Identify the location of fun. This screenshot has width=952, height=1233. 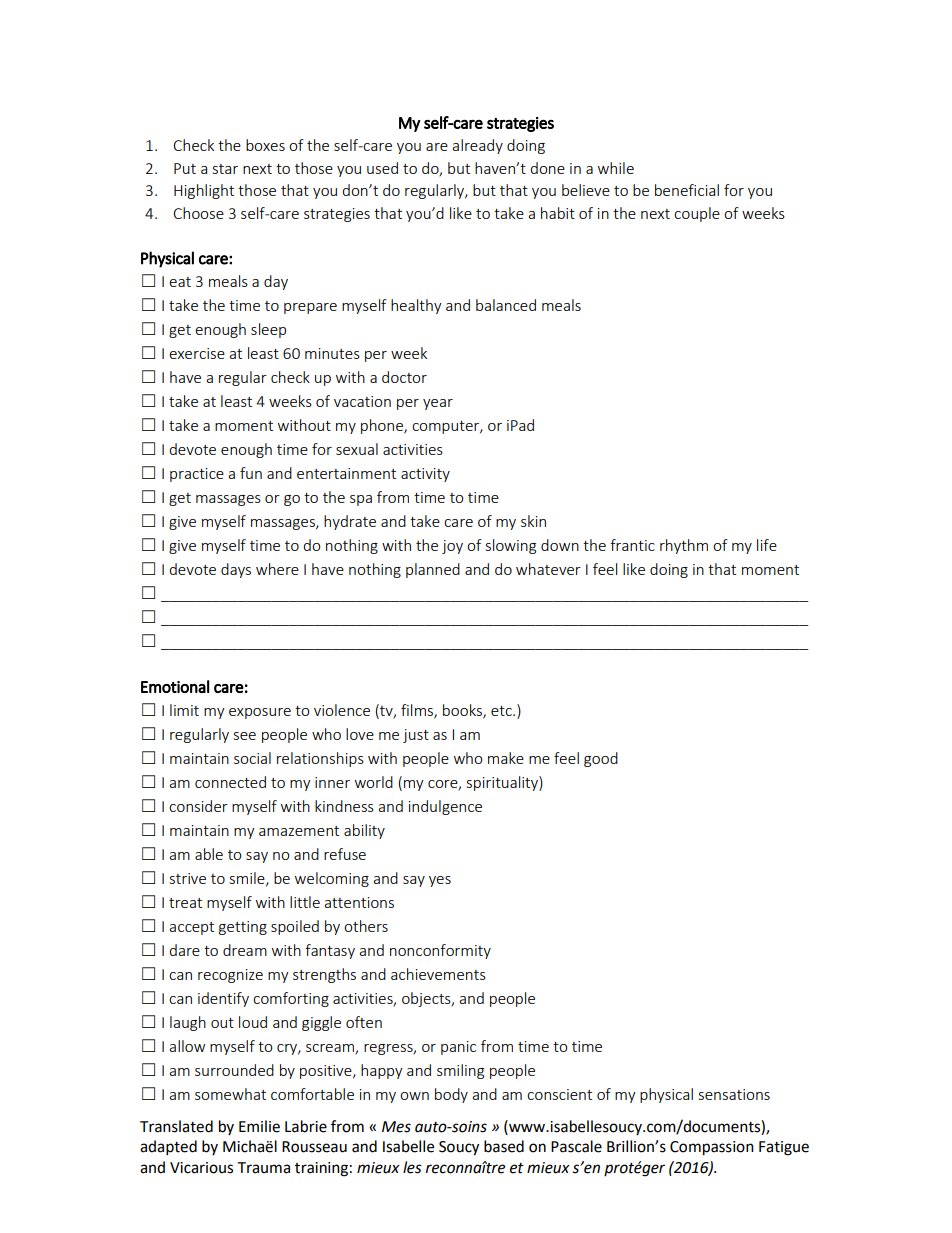
(251, 473).
